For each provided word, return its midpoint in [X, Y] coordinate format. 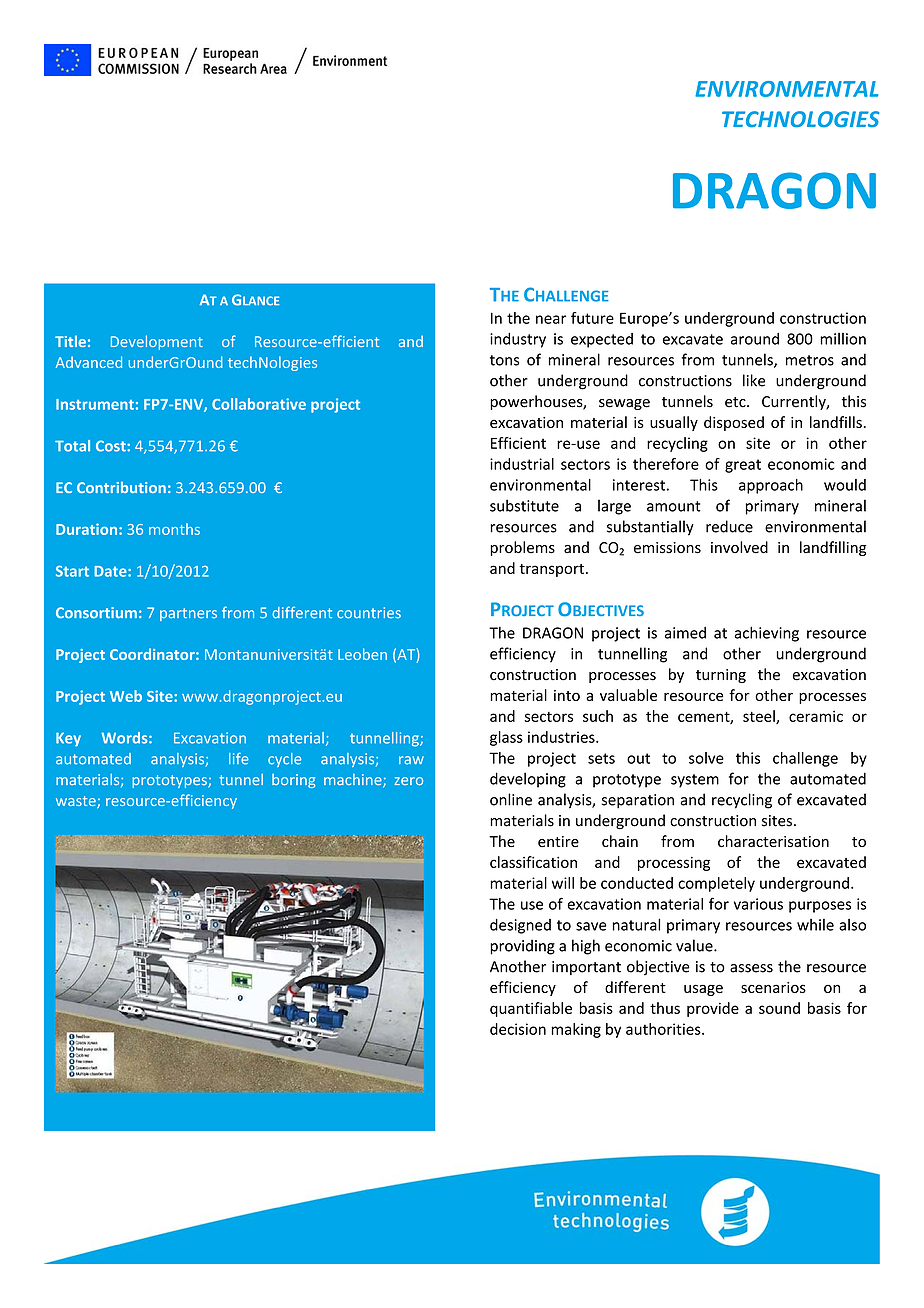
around [755, 339]
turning [721, 676]
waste [77, 802]
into [567, 695]
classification [533, 862]
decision [518, 1029]
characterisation [773, 841]
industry [518, 340]
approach [771, 486]
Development [157, 342]
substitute [524, 505]
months [174, 529]
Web [126, 696]
